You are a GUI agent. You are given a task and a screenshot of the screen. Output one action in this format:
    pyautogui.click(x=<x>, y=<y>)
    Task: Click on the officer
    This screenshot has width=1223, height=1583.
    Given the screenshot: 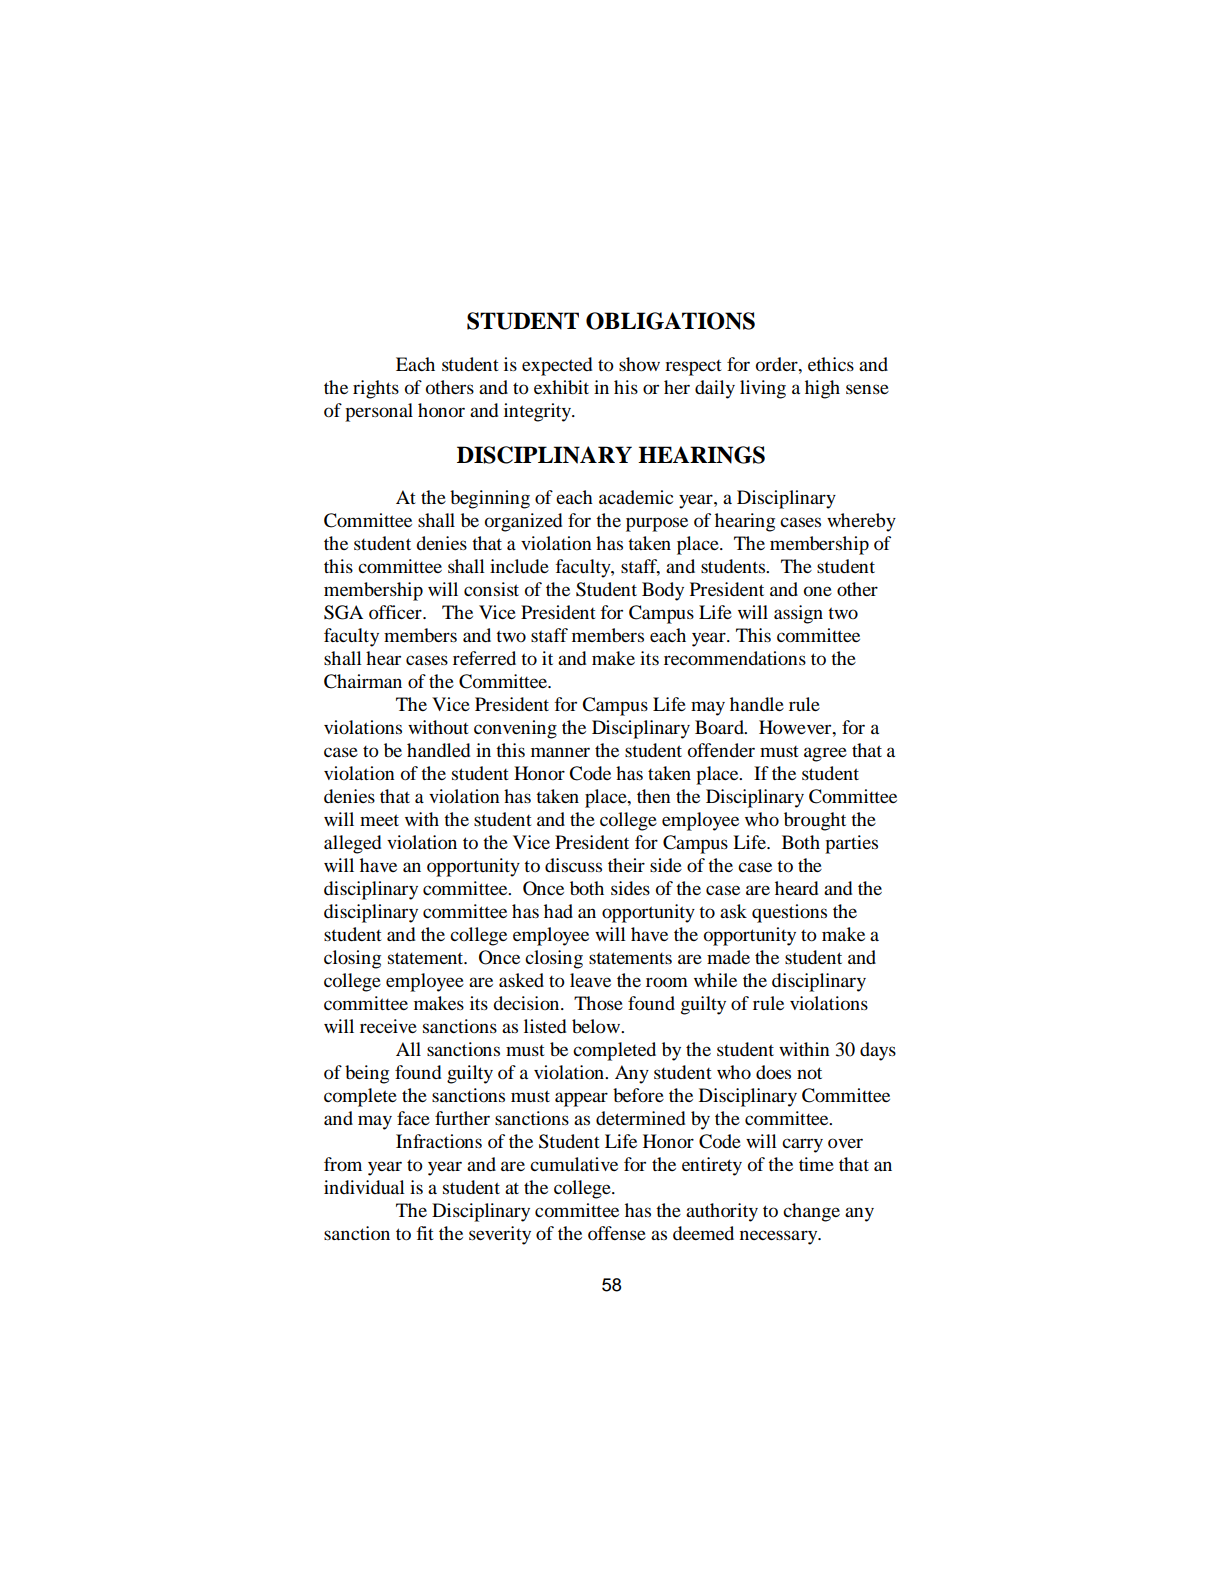 What is the action you would take?
    pyautogui.click(x=396, y=612)
